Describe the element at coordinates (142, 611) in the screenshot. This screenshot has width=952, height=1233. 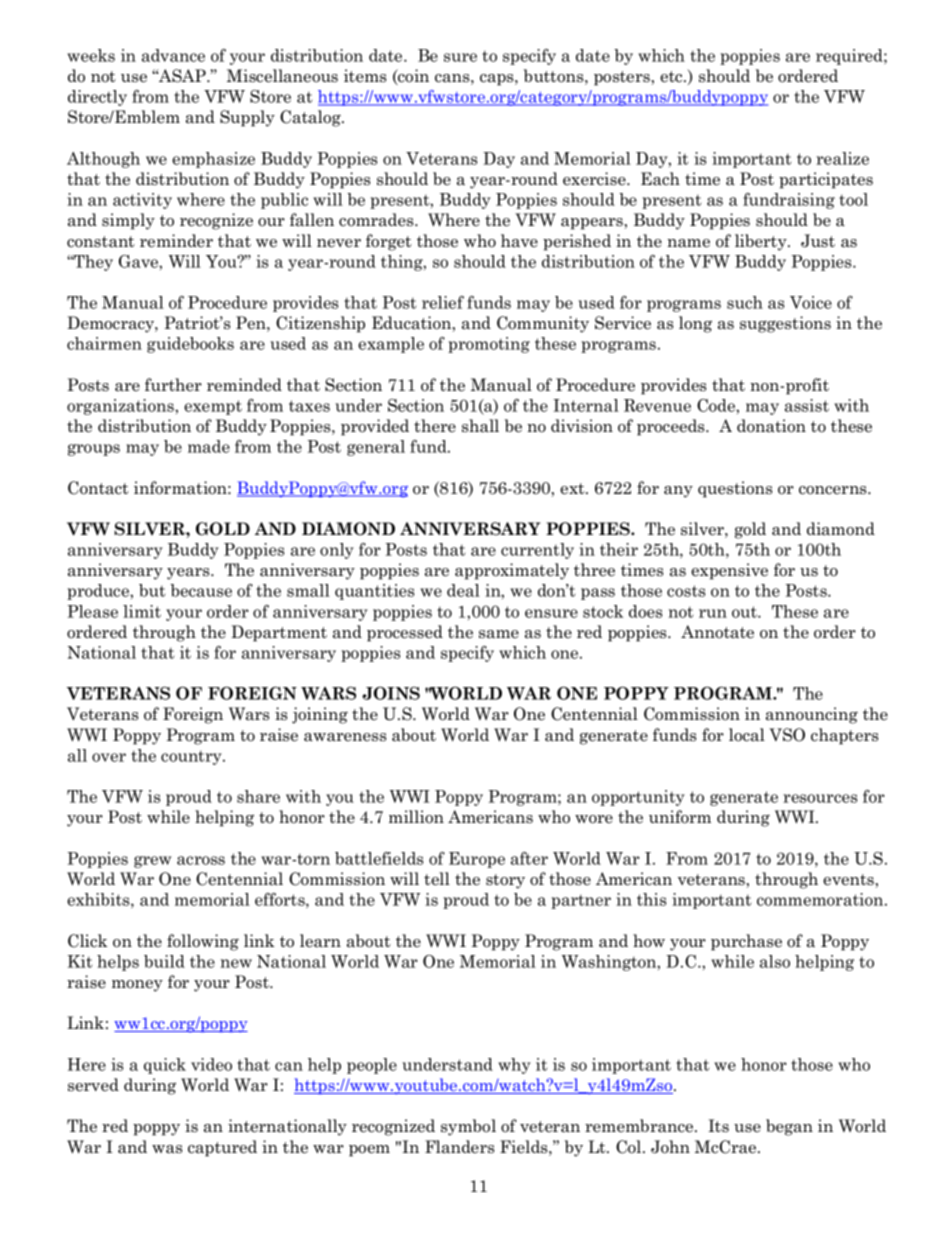
I see `limit` at that location.
